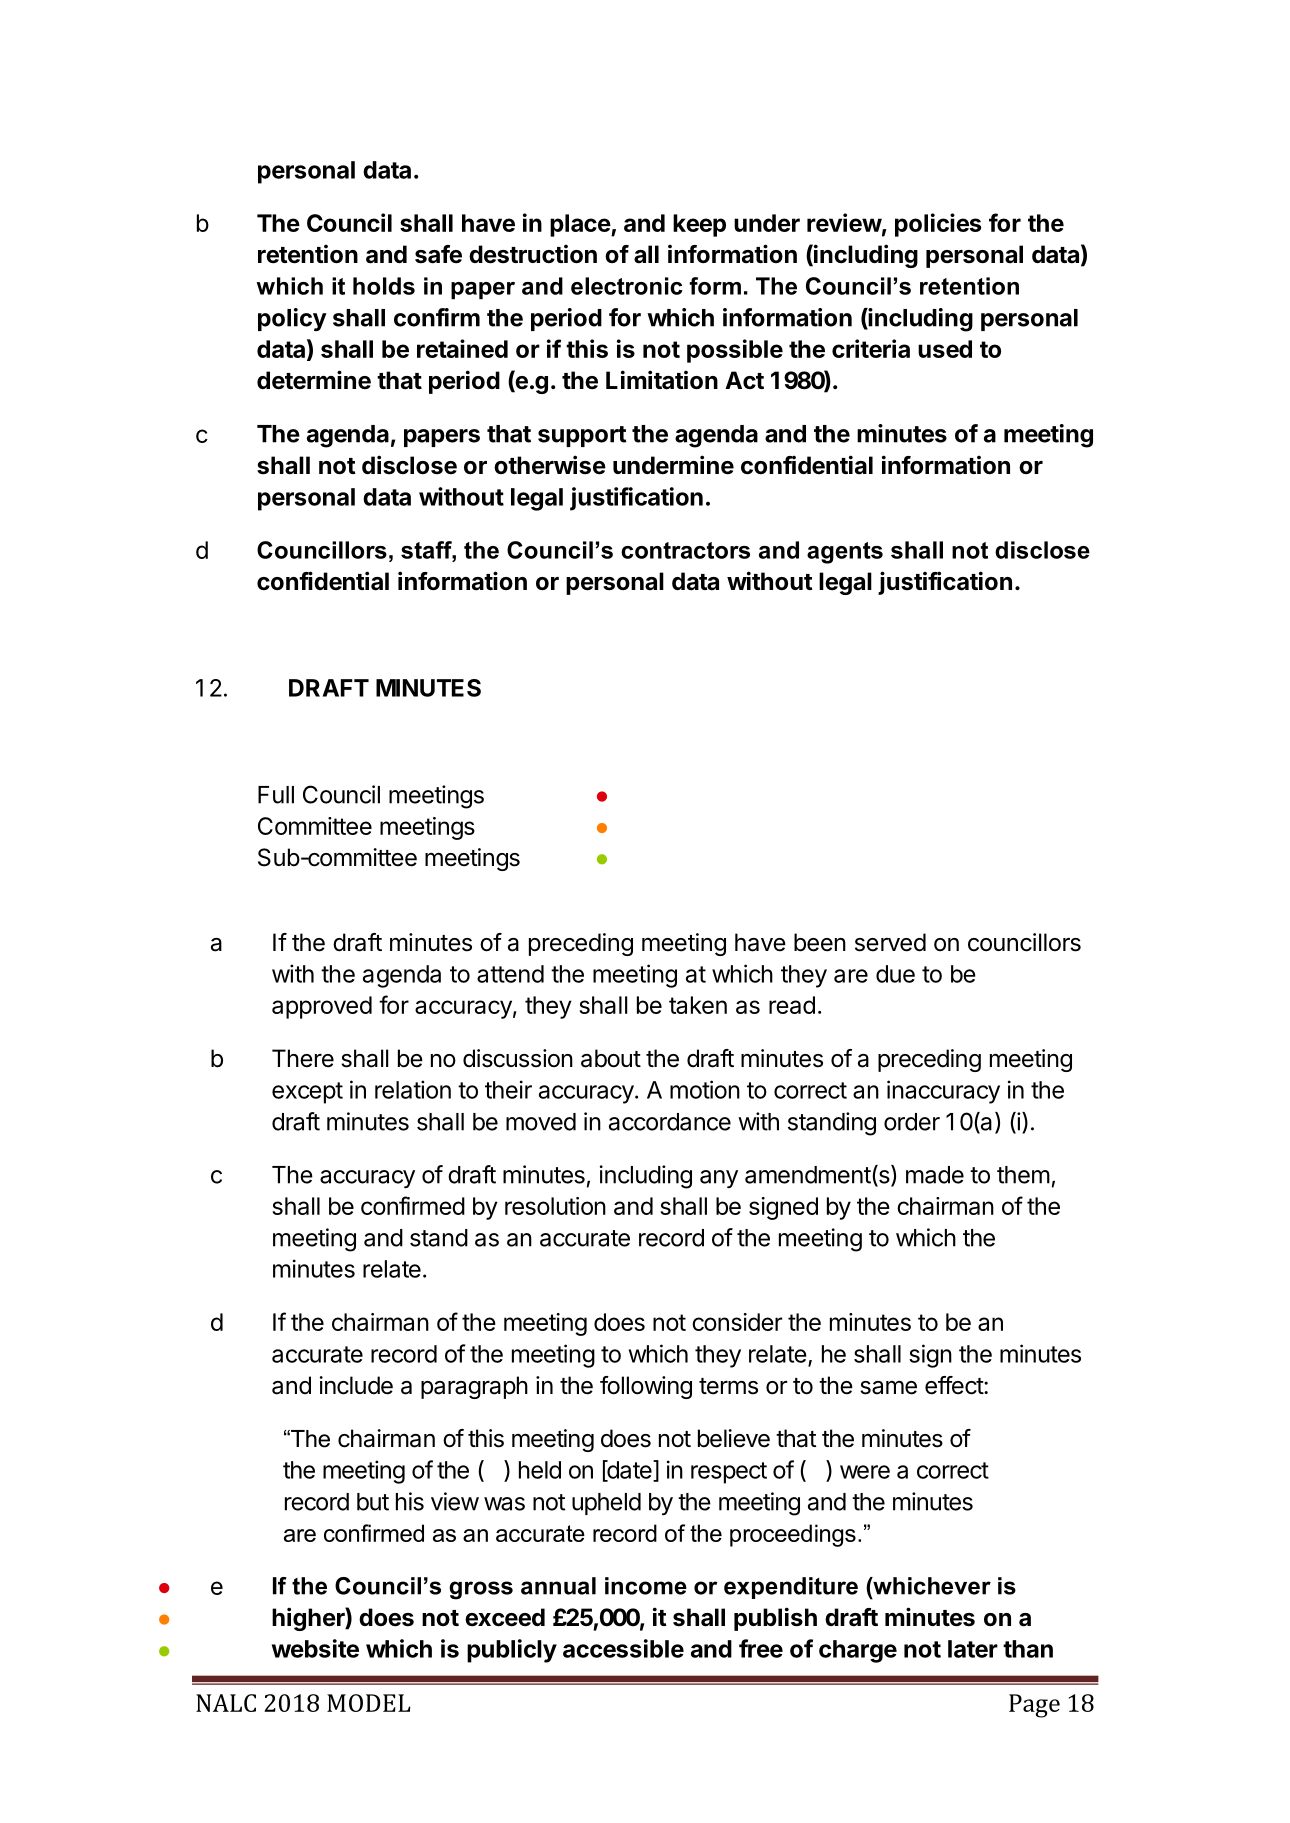  Describe the element at coordinates (895, 974) in the screenshot. I see `due` at that location.
